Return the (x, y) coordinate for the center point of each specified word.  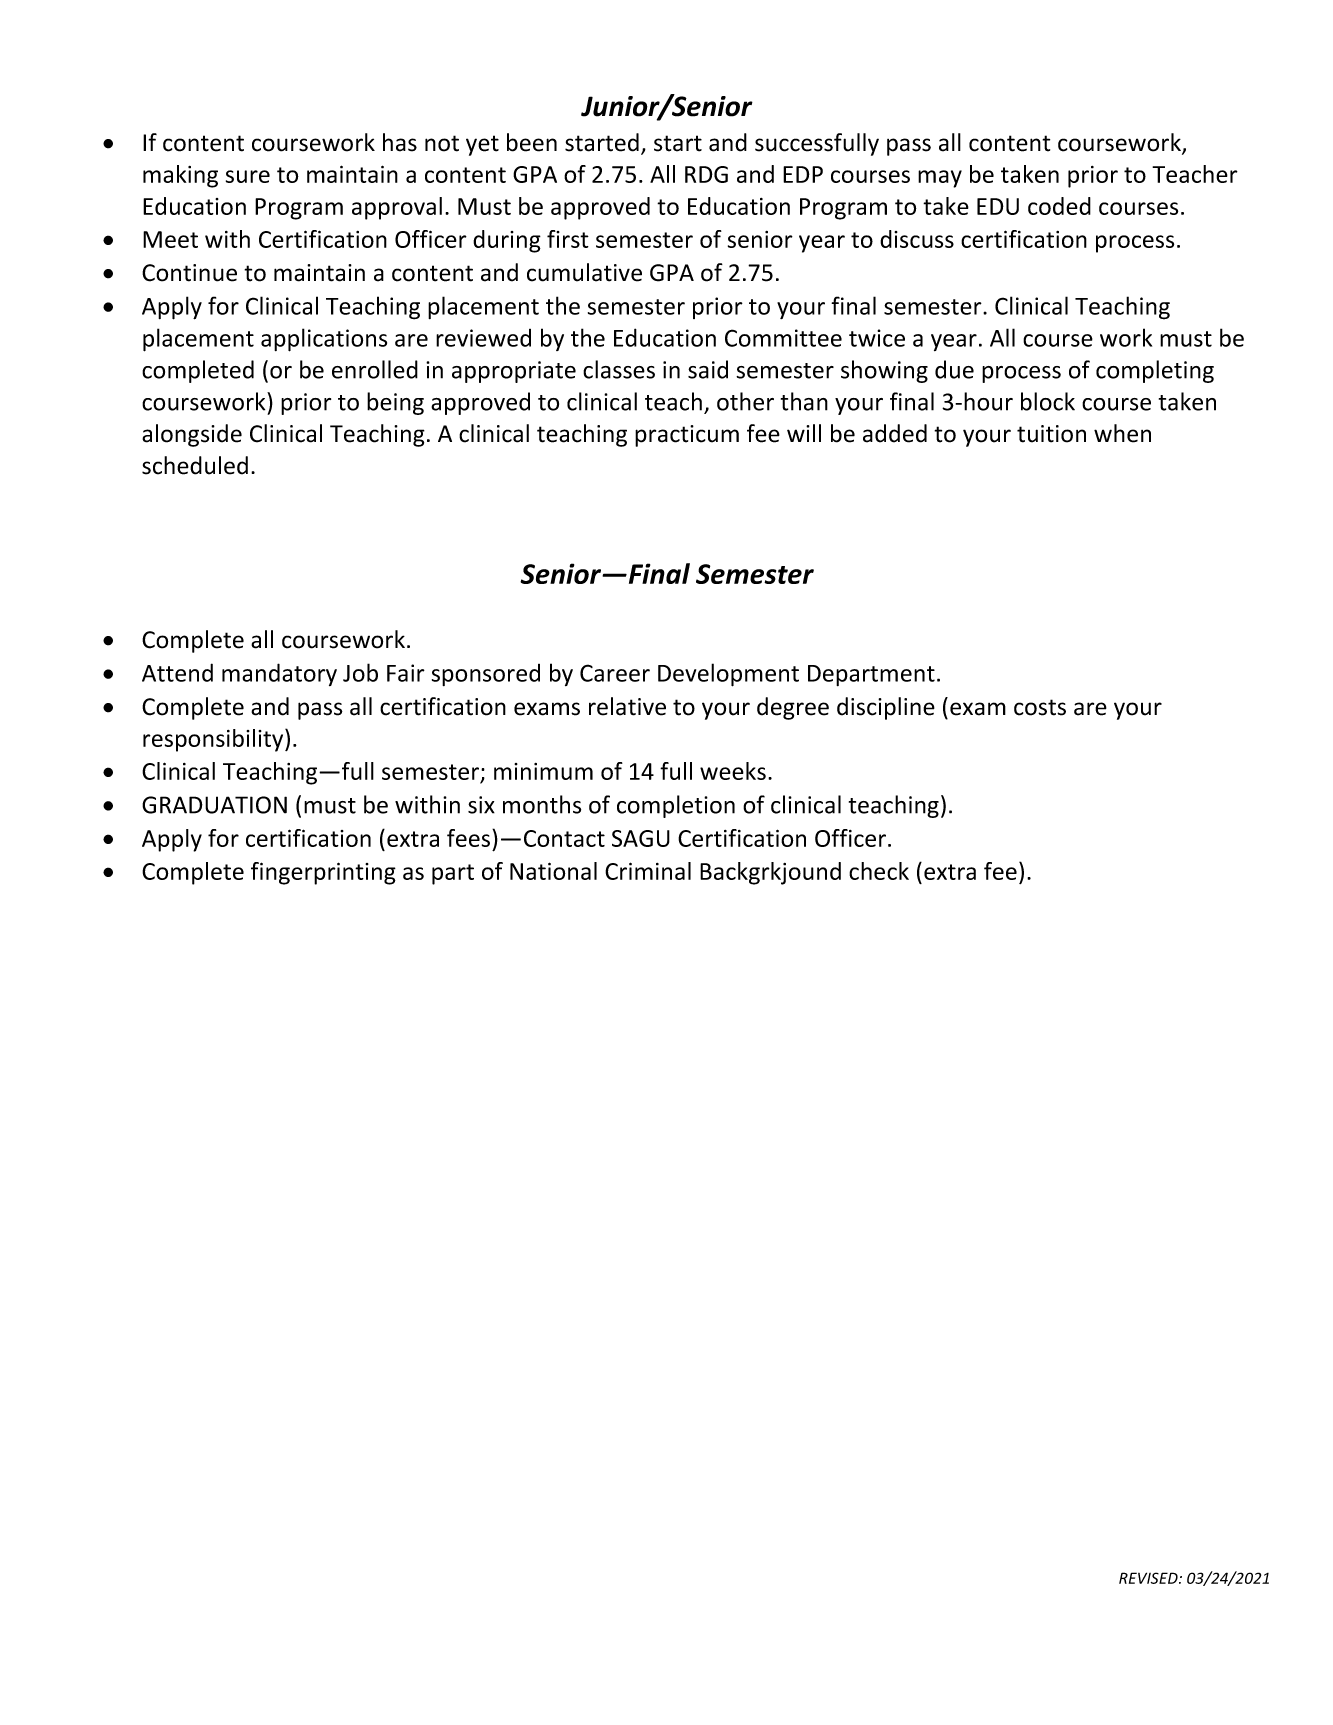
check (879, 871)
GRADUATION (214, 805)
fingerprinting (323, 873)
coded (1059, 206)
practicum (687, 436)
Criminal (648, 871)
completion (676, 806)
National (553, 871)
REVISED (1149, 1578)
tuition (1051, 434)
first (568, 239)
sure (248, 176)
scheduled (195, 465)
